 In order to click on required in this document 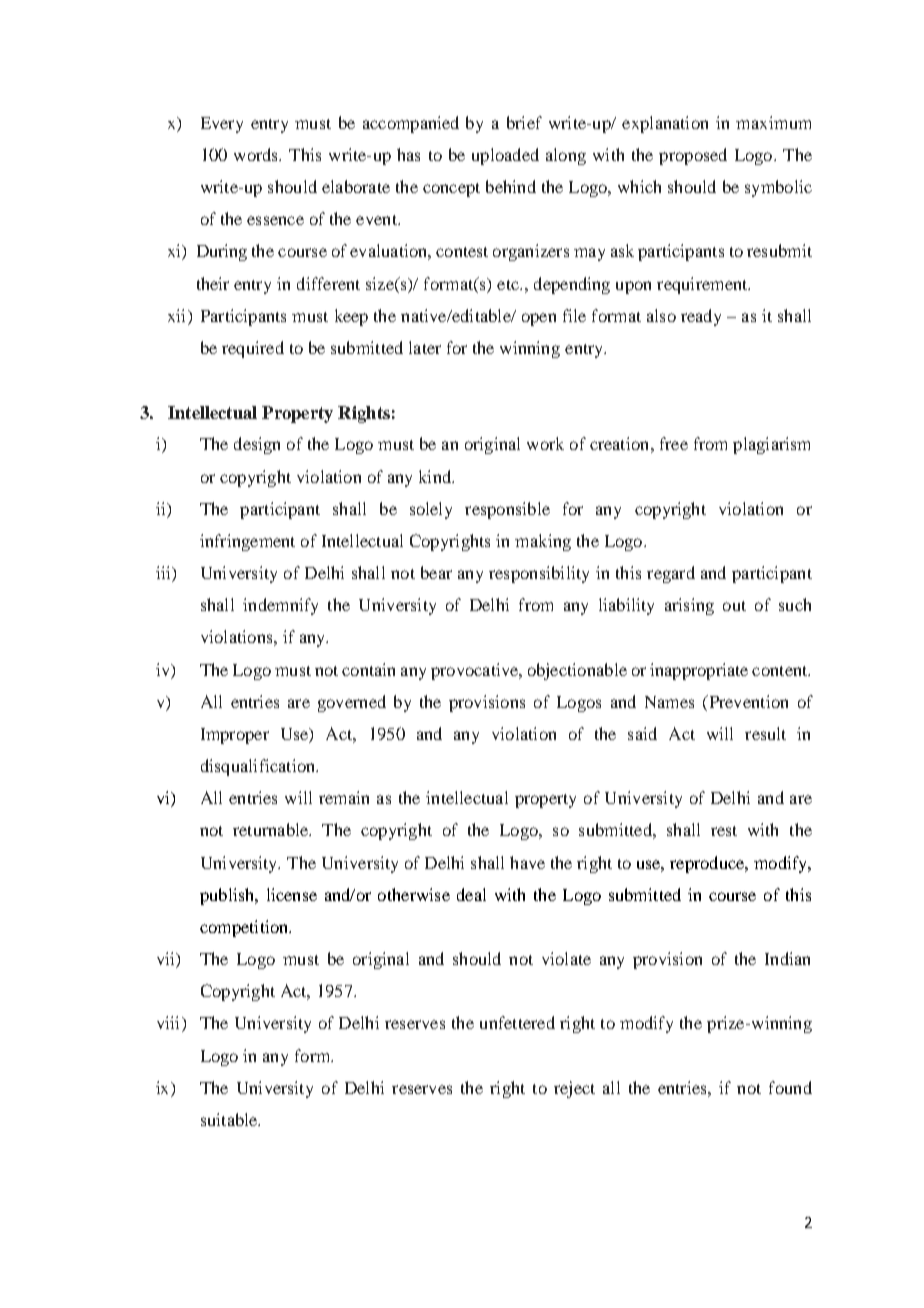, I will do `click(253, 349)`.
